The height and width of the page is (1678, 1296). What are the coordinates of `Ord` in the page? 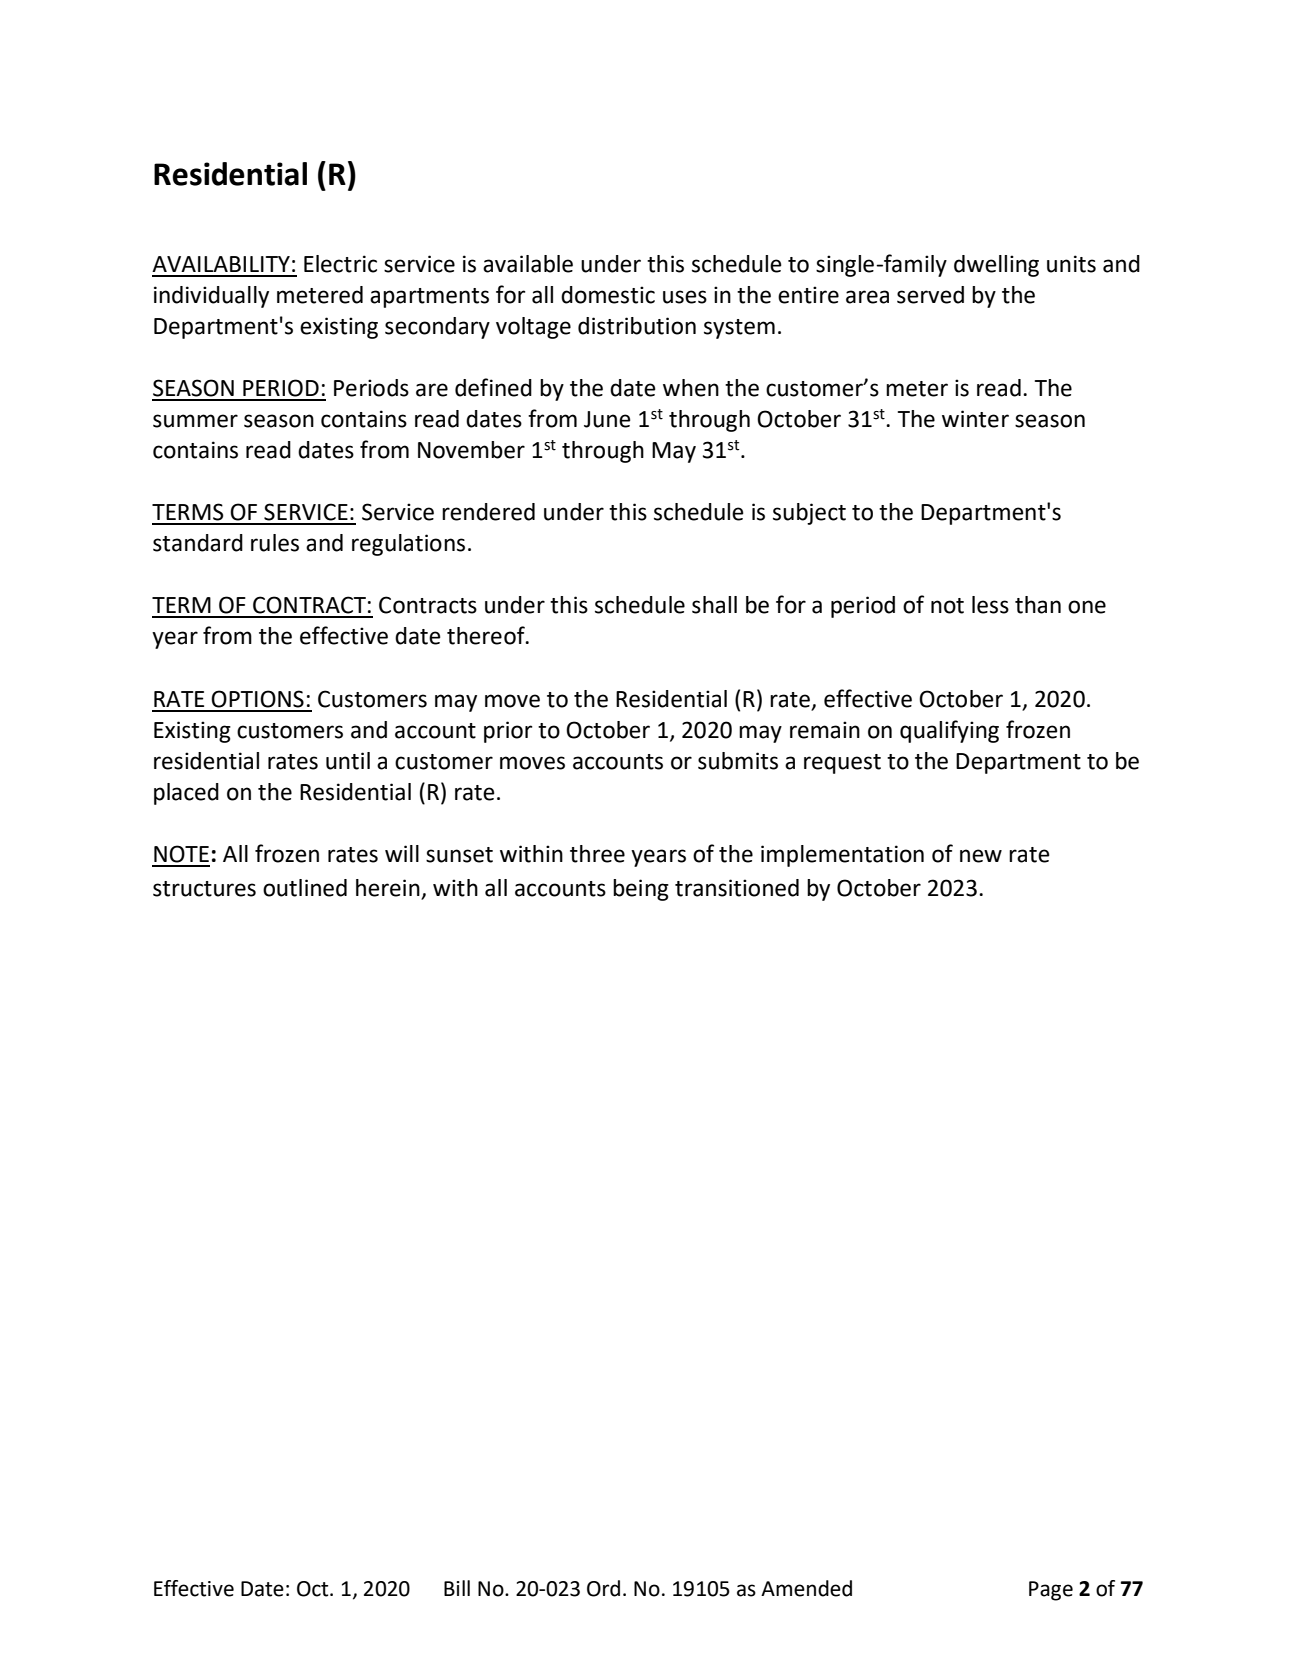 It's located at (603, 1588).
